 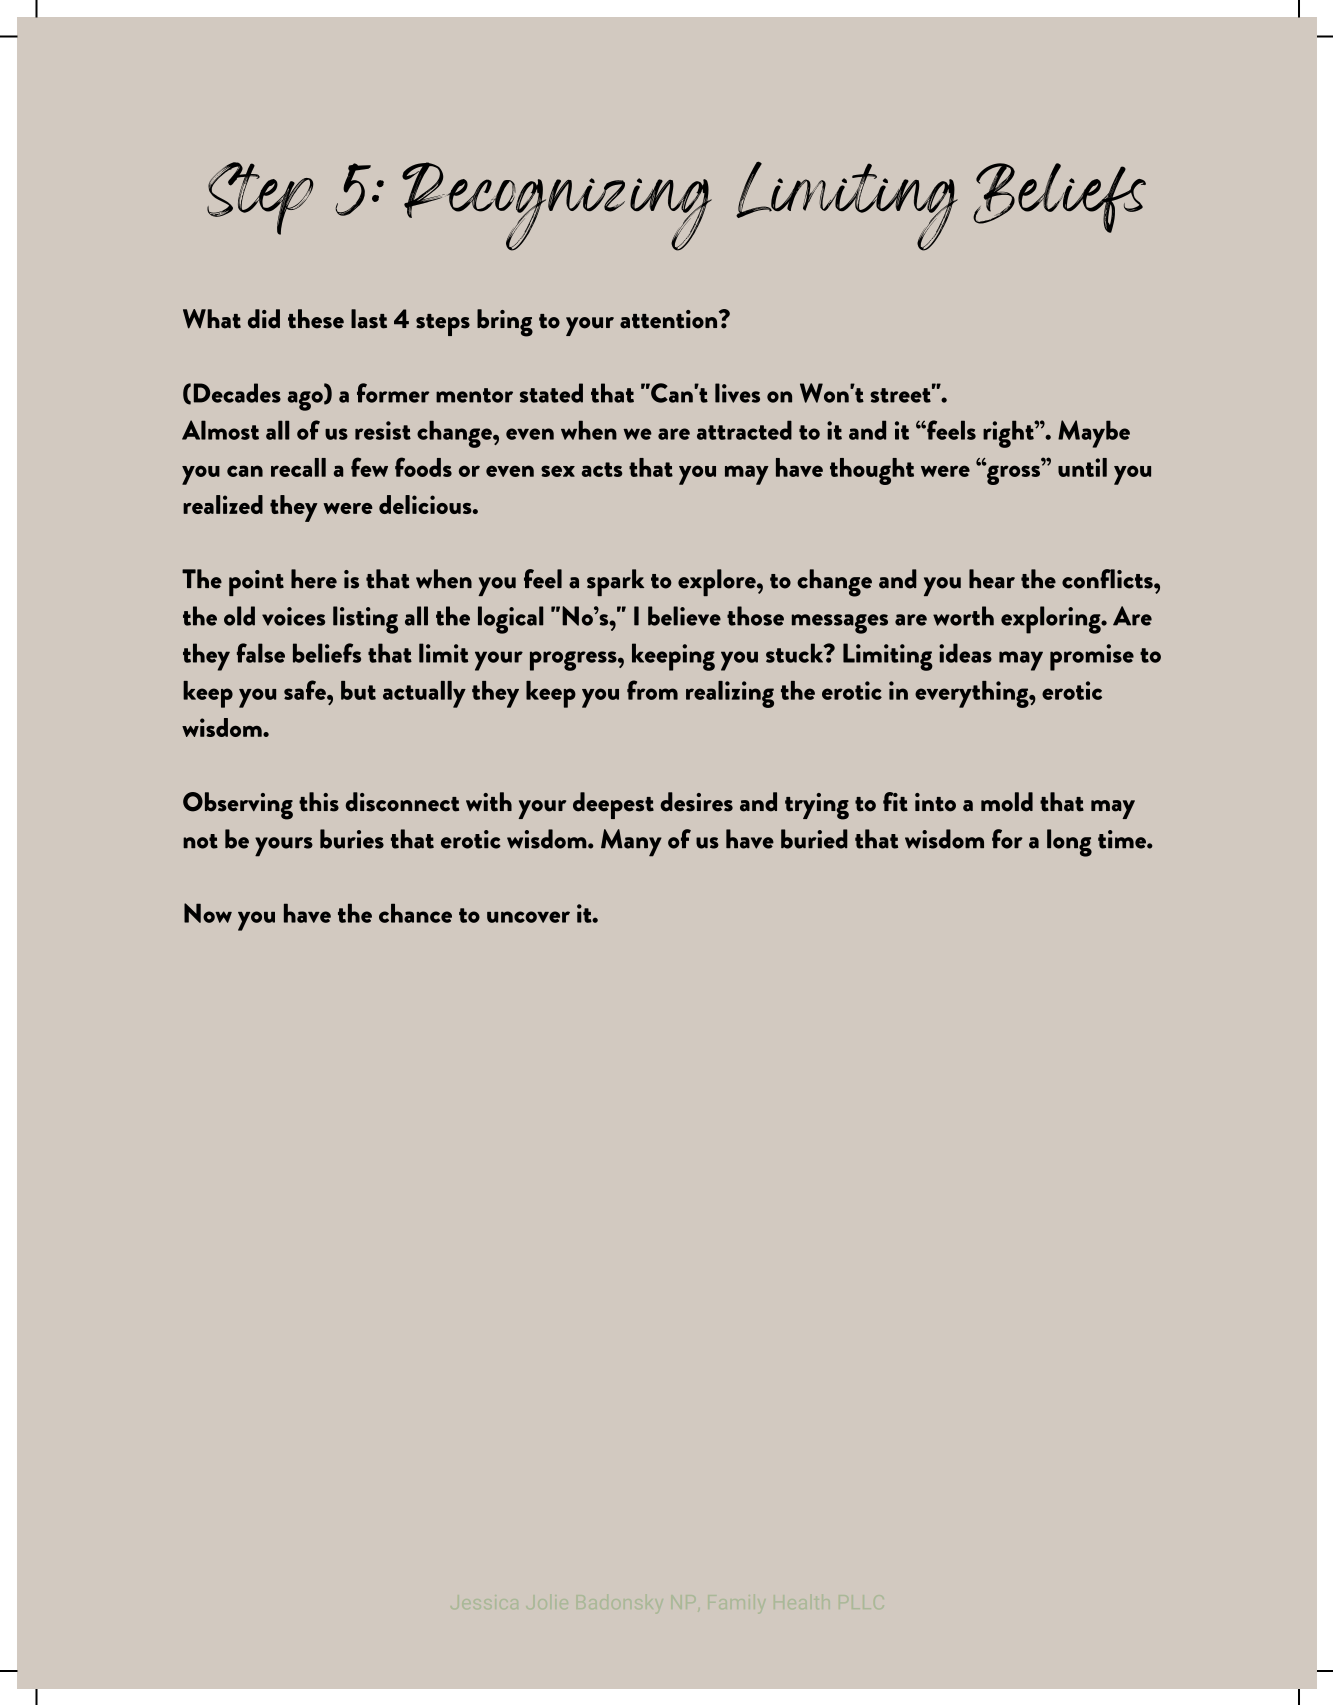 I want to click on attention, so click(x=670, y=319).
